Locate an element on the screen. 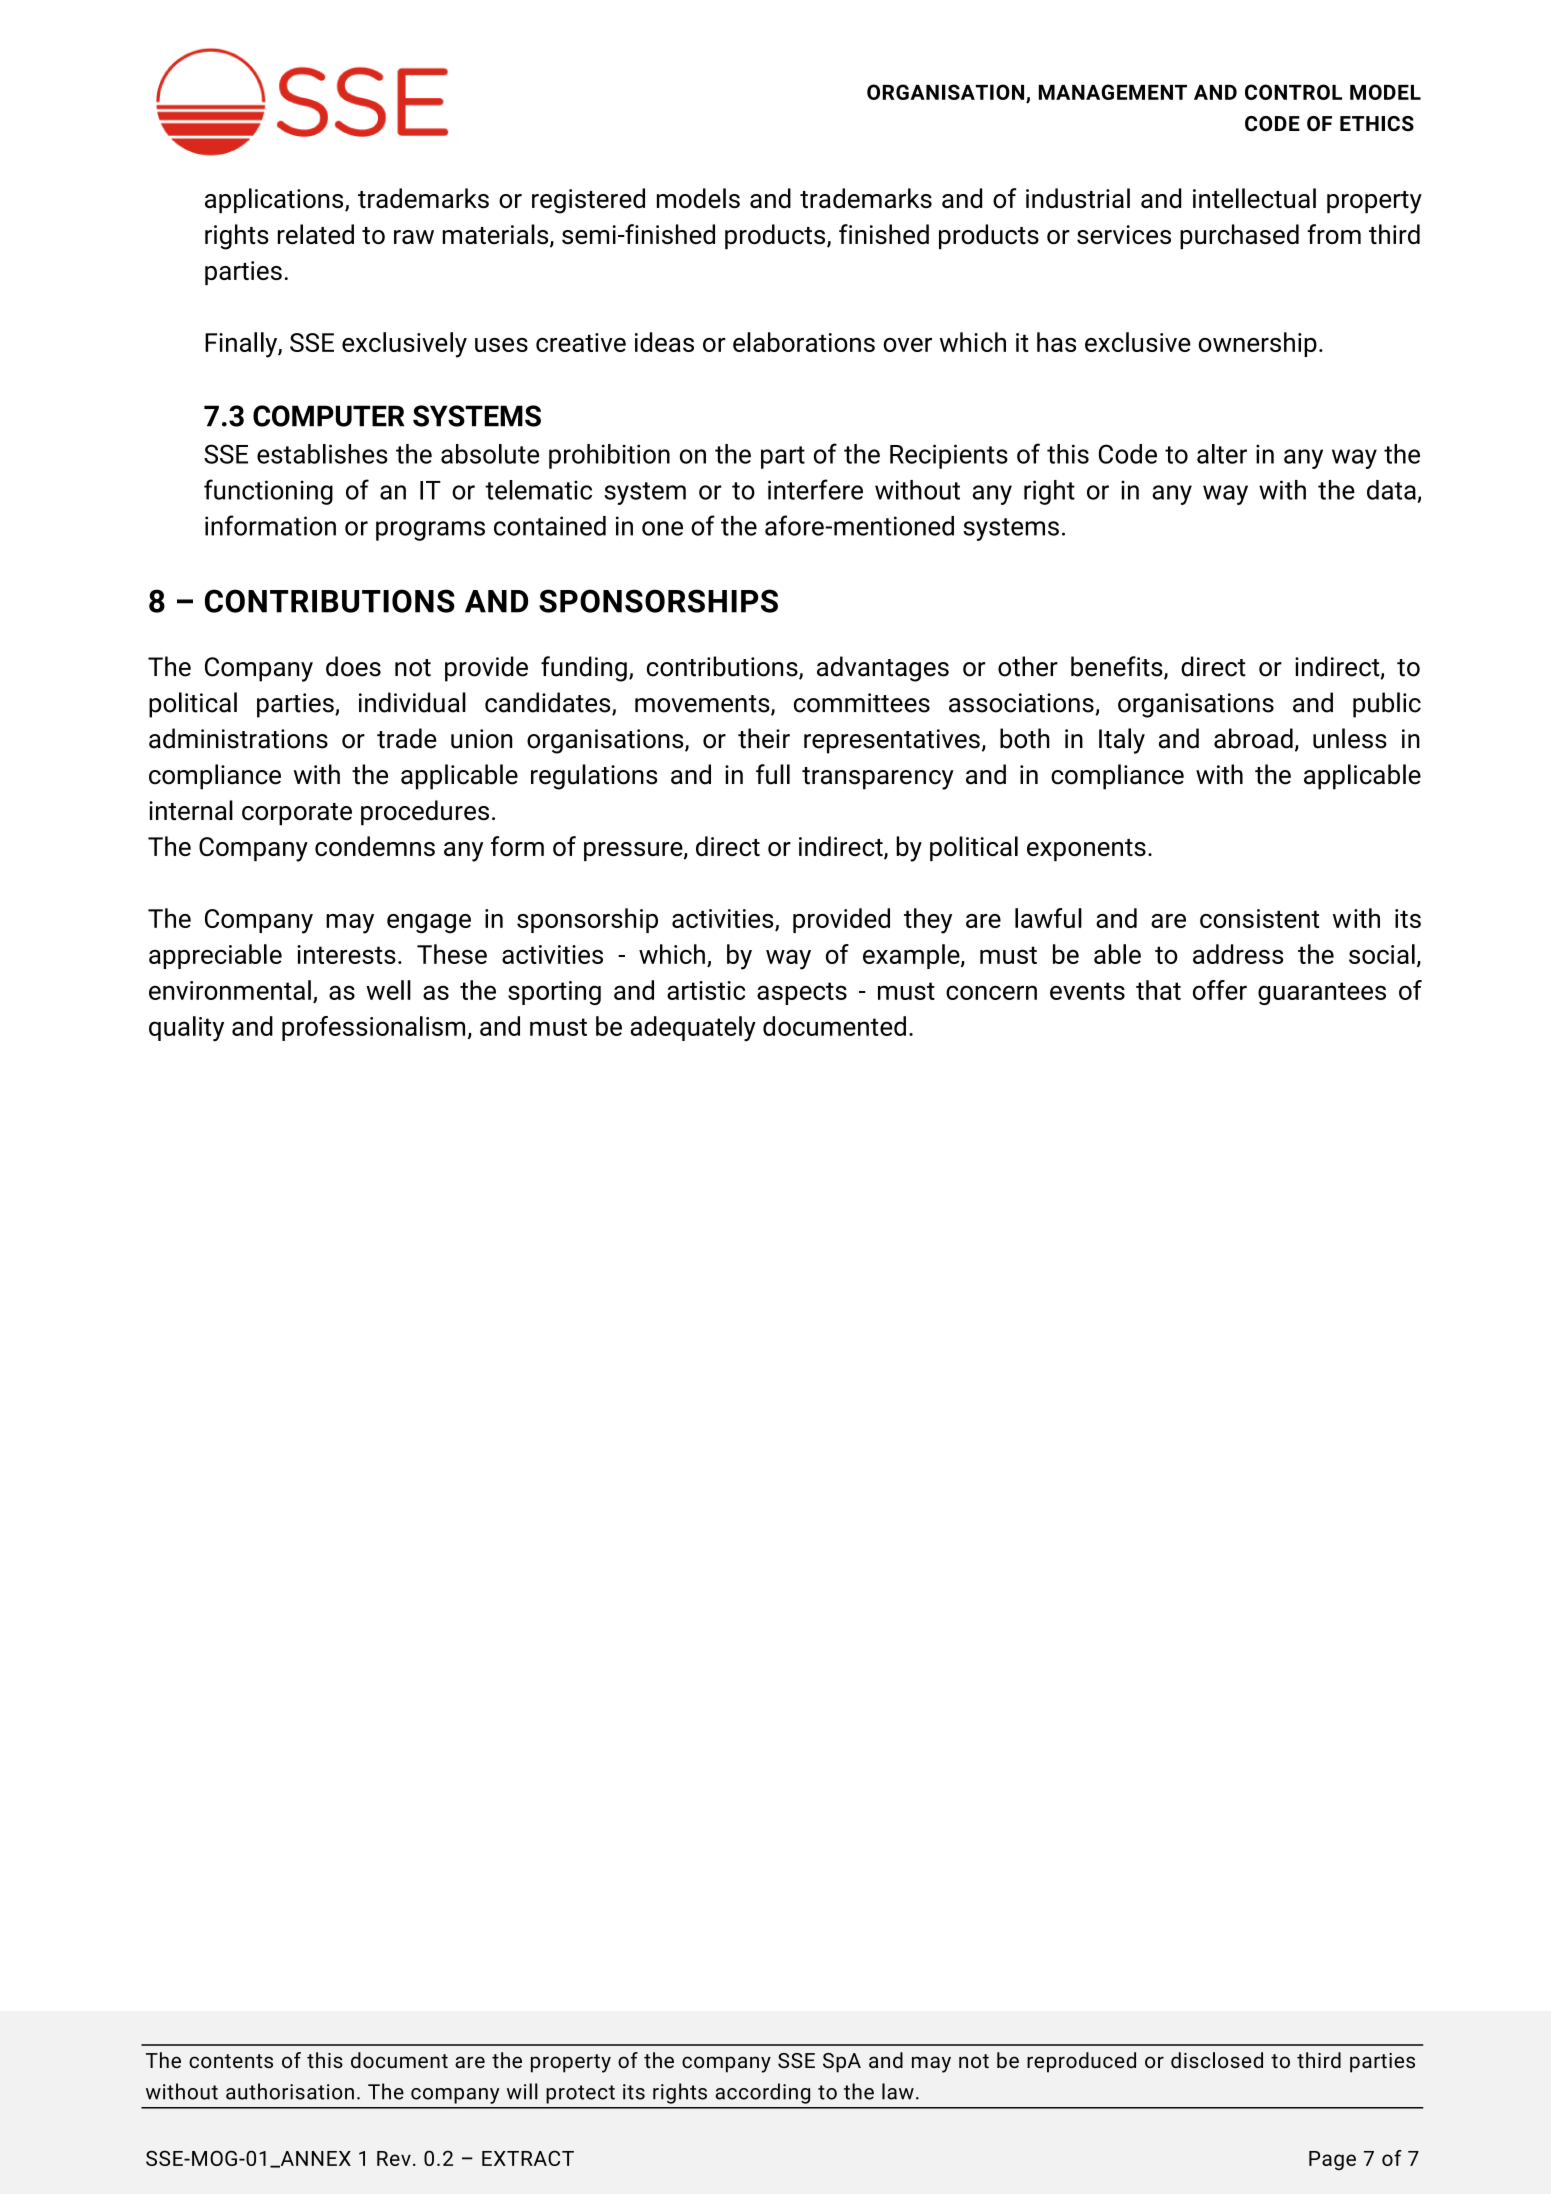  full is located at coordinates (773, 774).
